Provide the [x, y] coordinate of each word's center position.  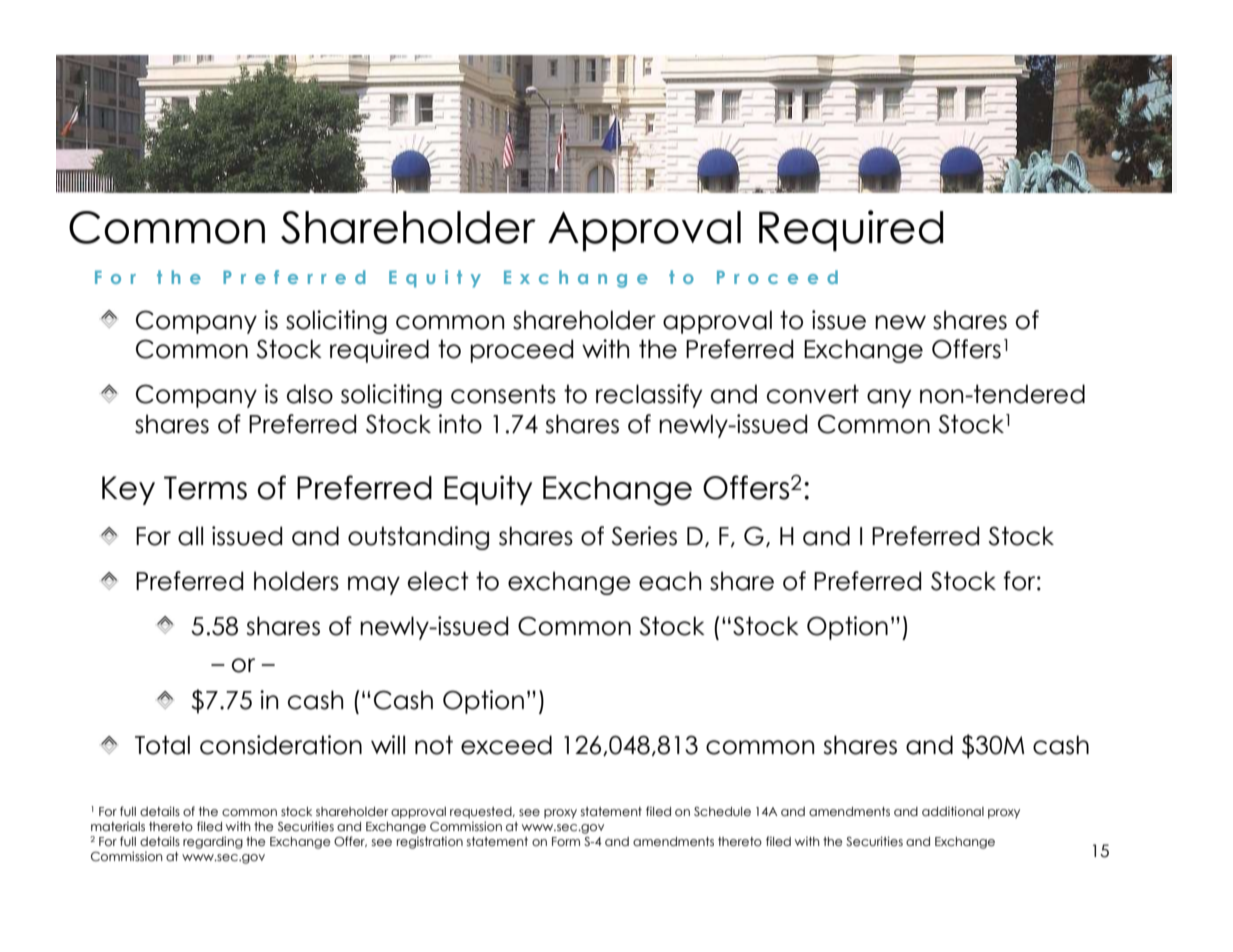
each [670, 581]
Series [644, 536]
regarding [213, 842]
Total [162, 745]
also [310, 394]
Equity [488, 490]
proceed [521, 351]
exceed [506, 745]
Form [566, 841]
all [190, 536]
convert [813, 394]
